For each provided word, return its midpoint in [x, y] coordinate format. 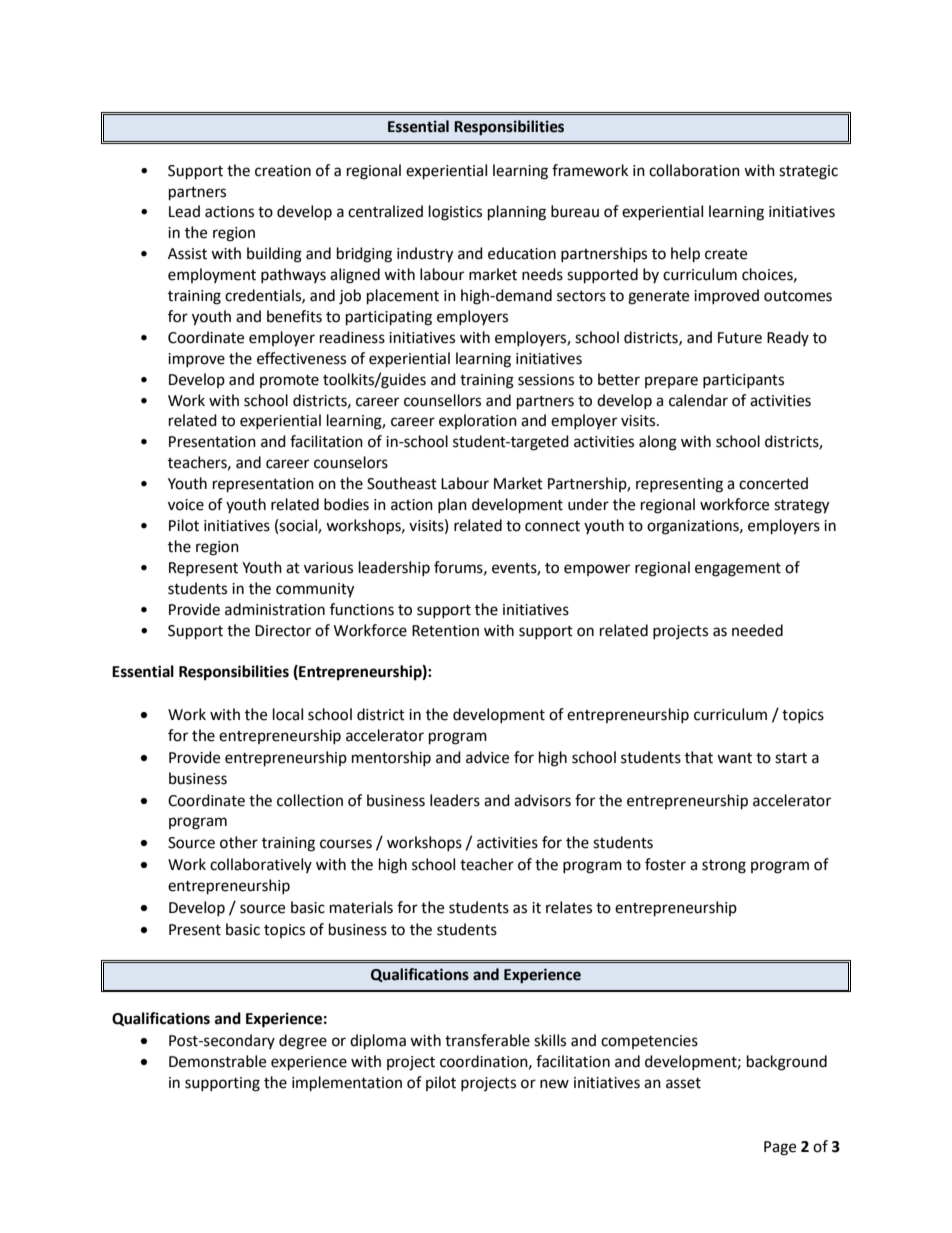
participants [743, 381]
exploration [478, 421]
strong [724, 867]
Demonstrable [217, 1061]
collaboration [694, 170]
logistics [455, 213]
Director [283, 631]
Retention [445, 631]
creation [283, 171]
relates [569, 907]
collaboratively [261, 865]
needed [757, 630]
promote [289, 381]
